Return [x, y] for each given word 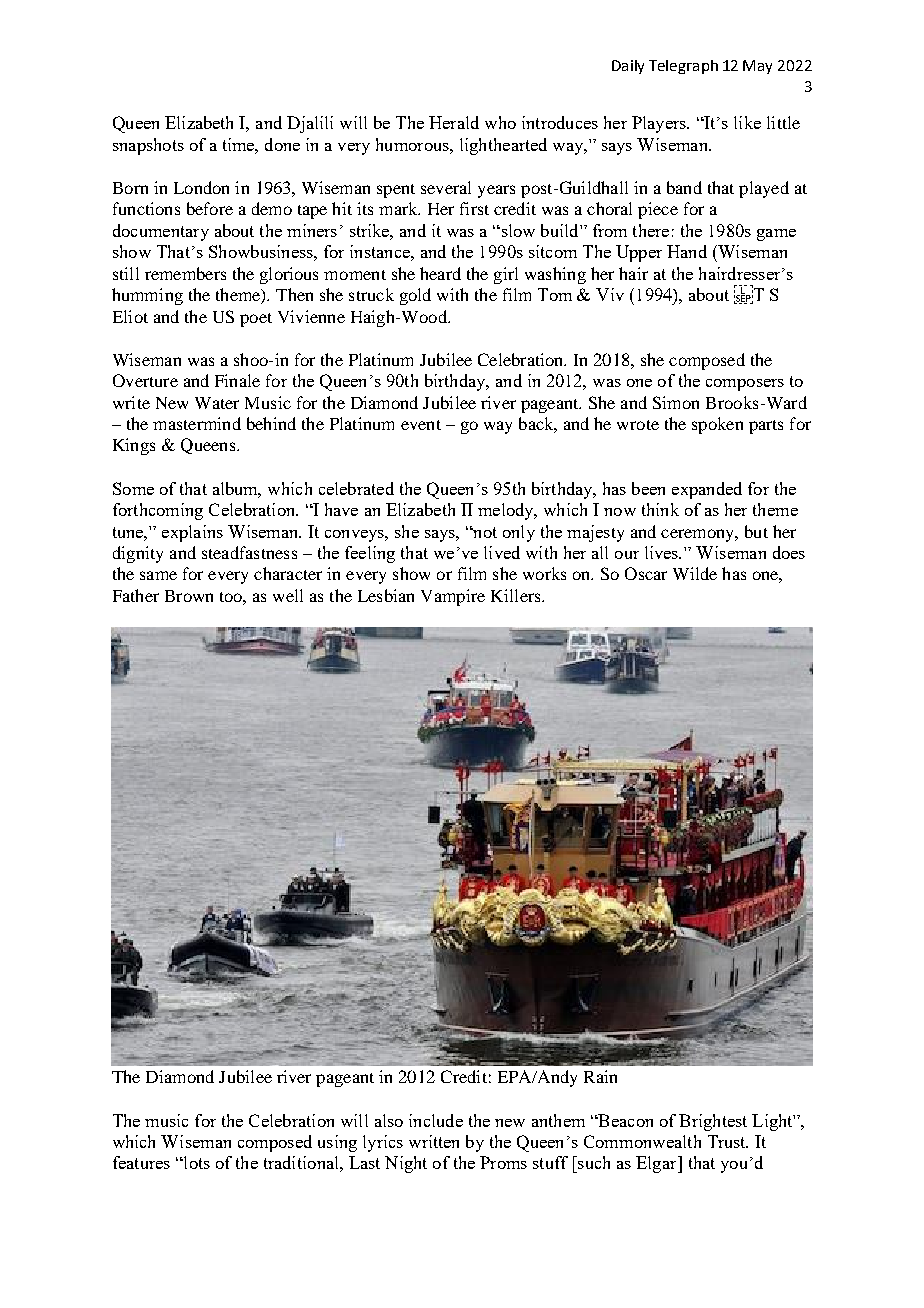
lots [196, 1162]
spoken [717, 425]
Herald [454, 122]
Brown [189, 596]
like [747, 122]
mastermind [197, 423]
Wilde [695, 573]
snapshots [148, 146]
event [421, 425]
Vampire [453, 597]
